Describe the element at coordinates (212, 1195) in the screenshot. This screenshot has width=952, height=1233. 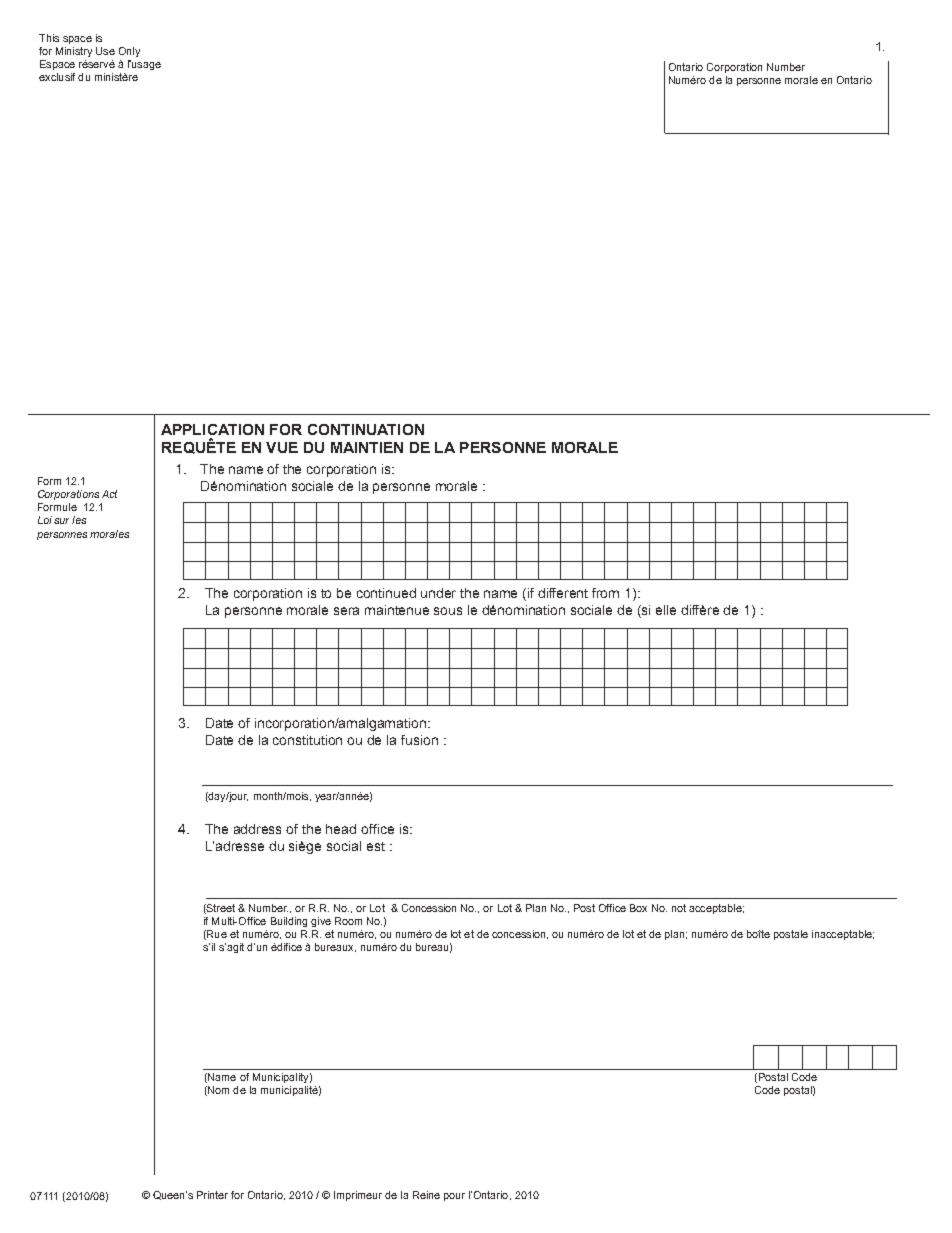
I see `Printer` at that location.
